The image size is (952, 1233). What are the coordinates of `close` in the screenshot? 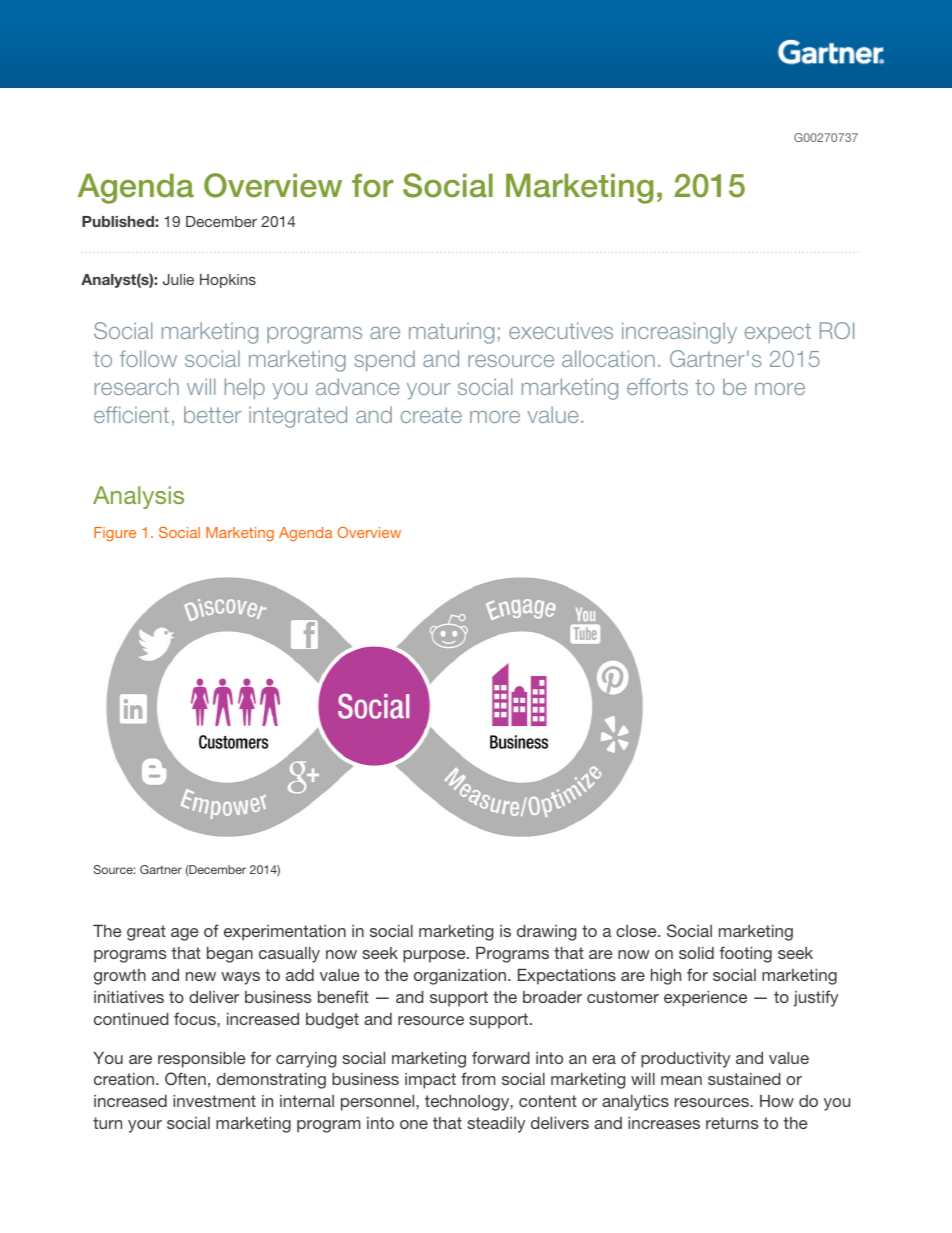 It's located at (637, 931).
